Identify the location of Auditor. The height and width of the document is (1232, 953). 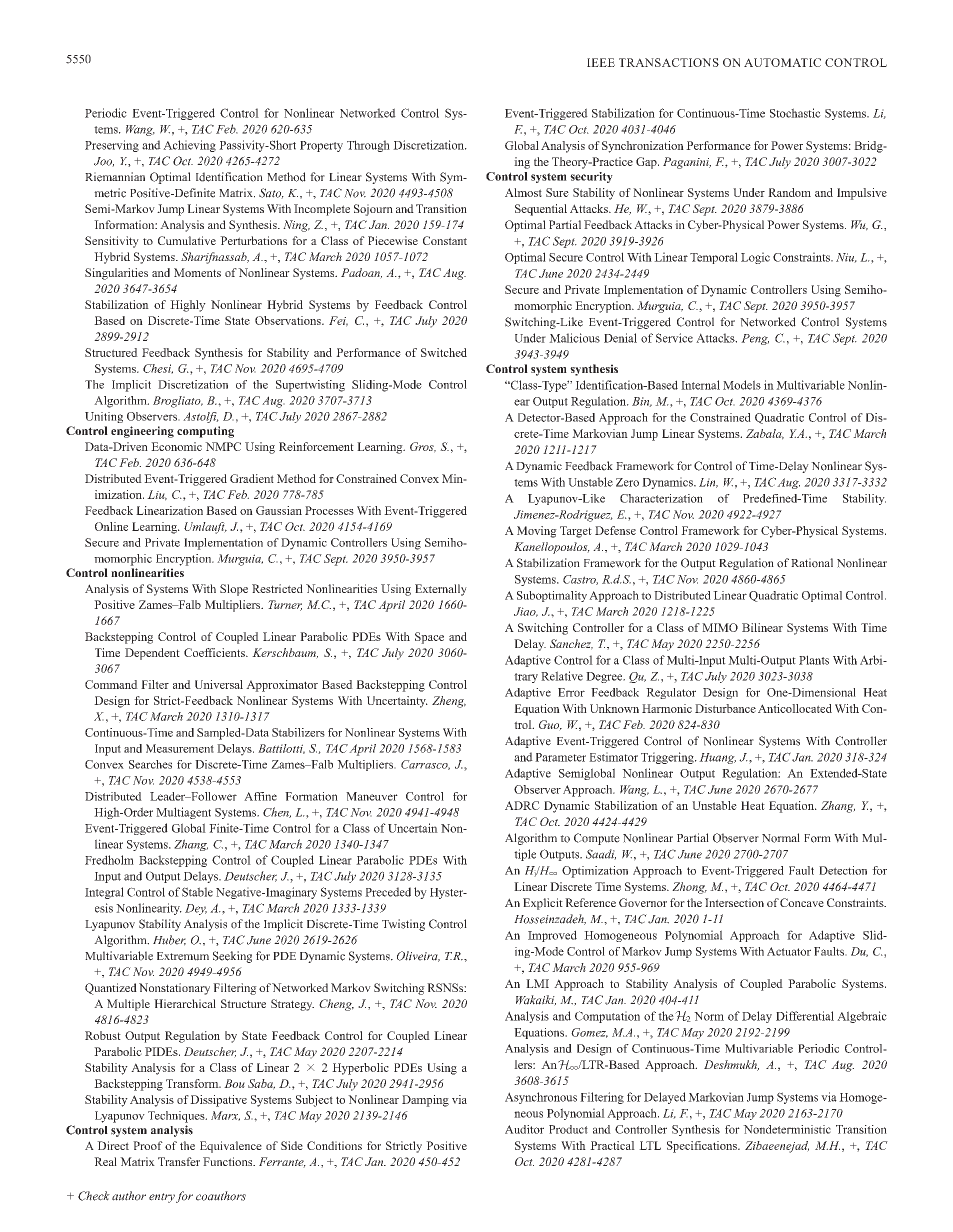
(524, 1129).
